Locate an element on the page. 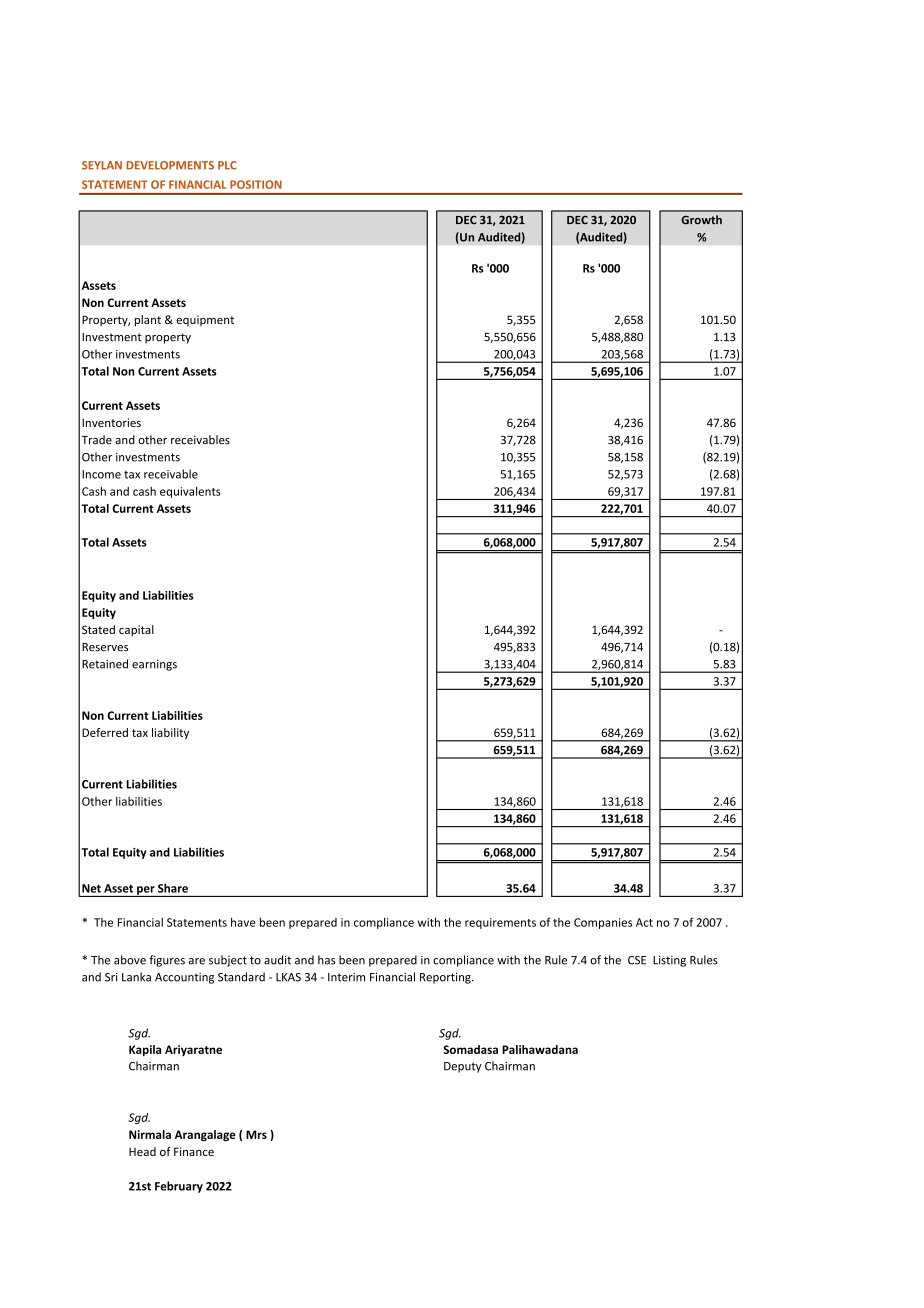 This image has height=1308, width=924. Head is located at coordinates (142, 1151).
